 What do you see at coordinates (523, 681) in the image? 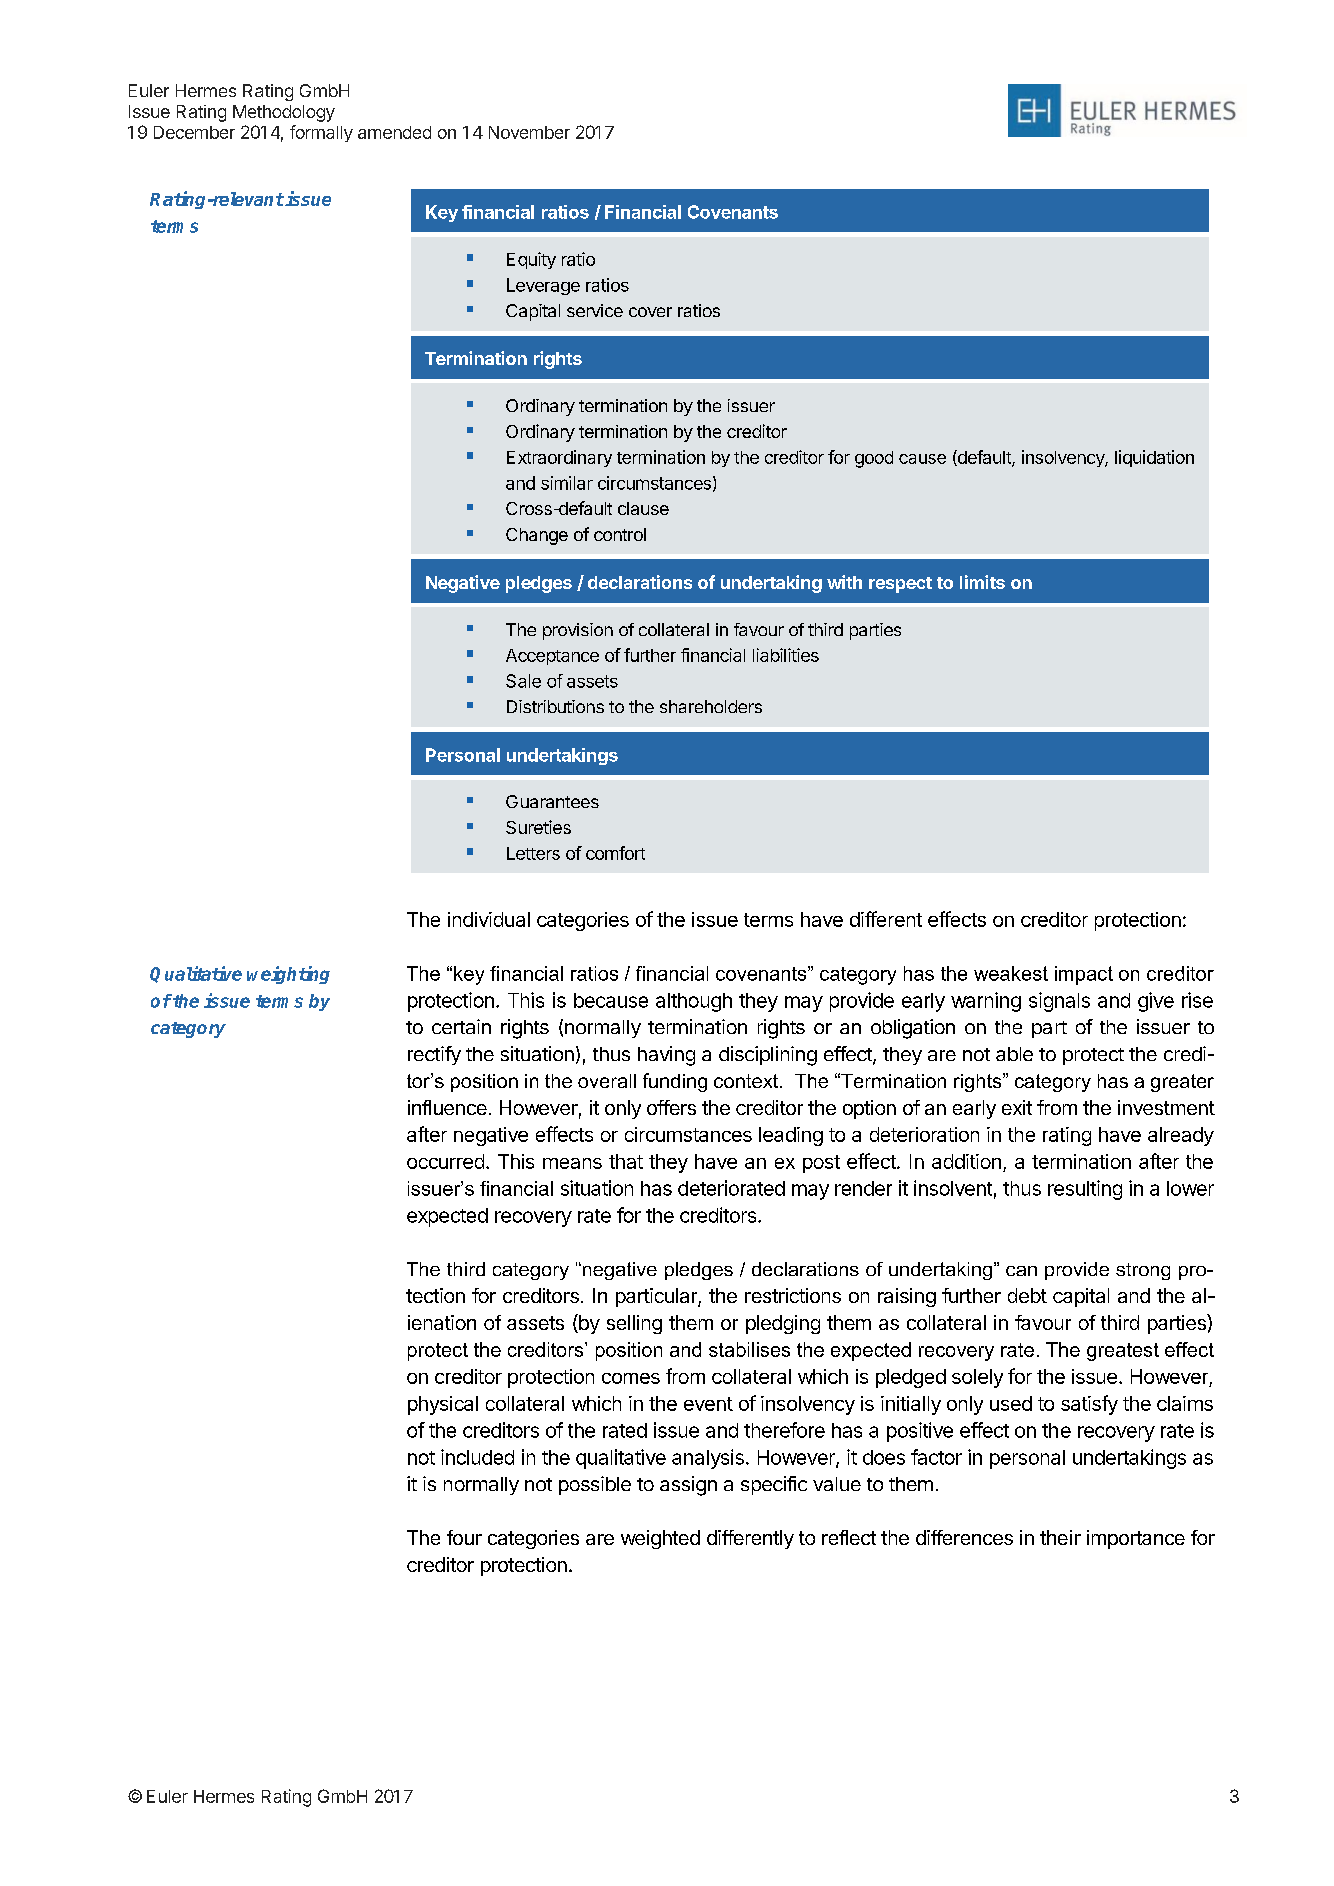
I see `Sale` at bounding box center [523, 681].
